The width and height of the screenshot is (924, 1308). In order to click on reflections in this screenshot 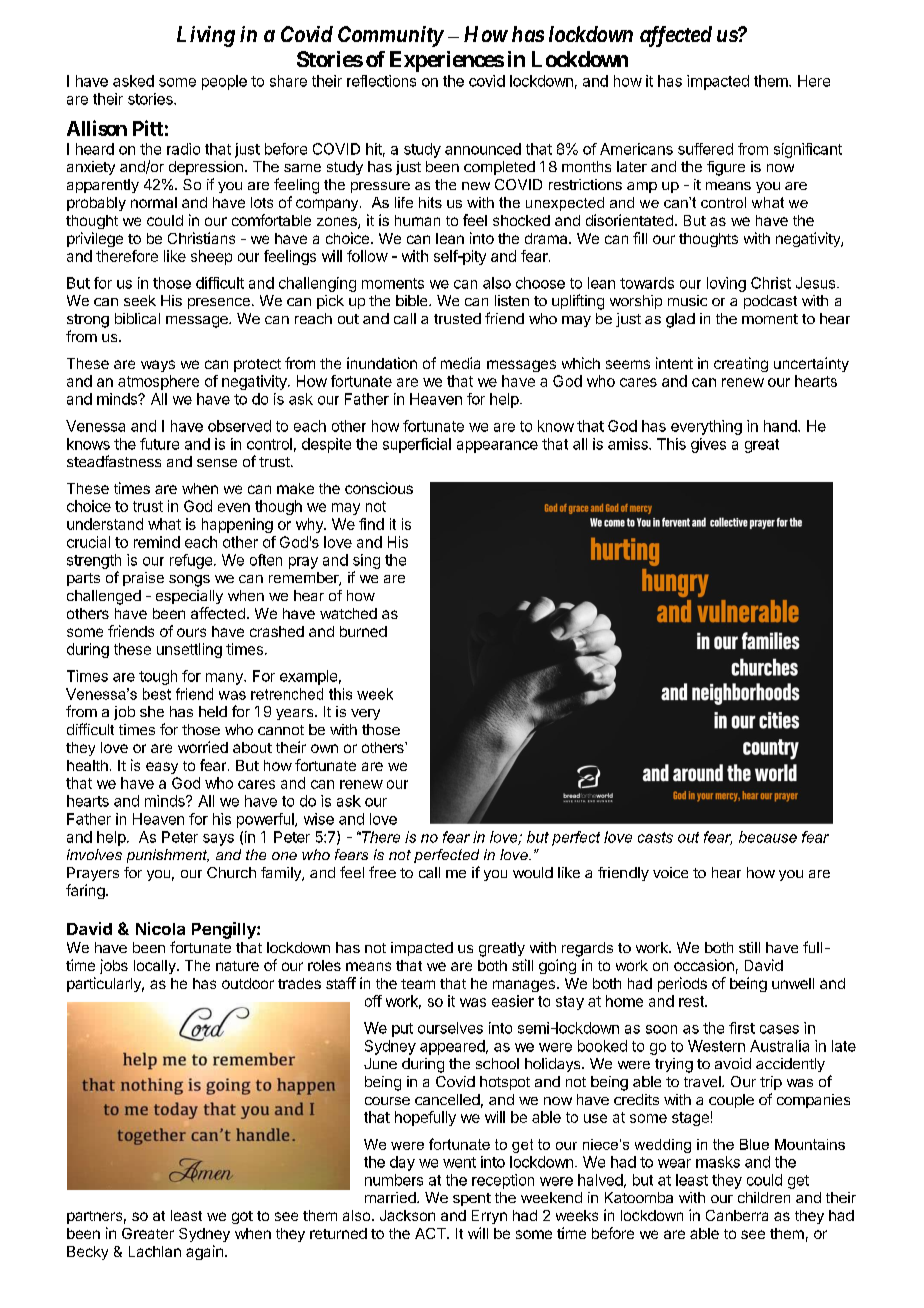, I will do `click(381, 81)`.
